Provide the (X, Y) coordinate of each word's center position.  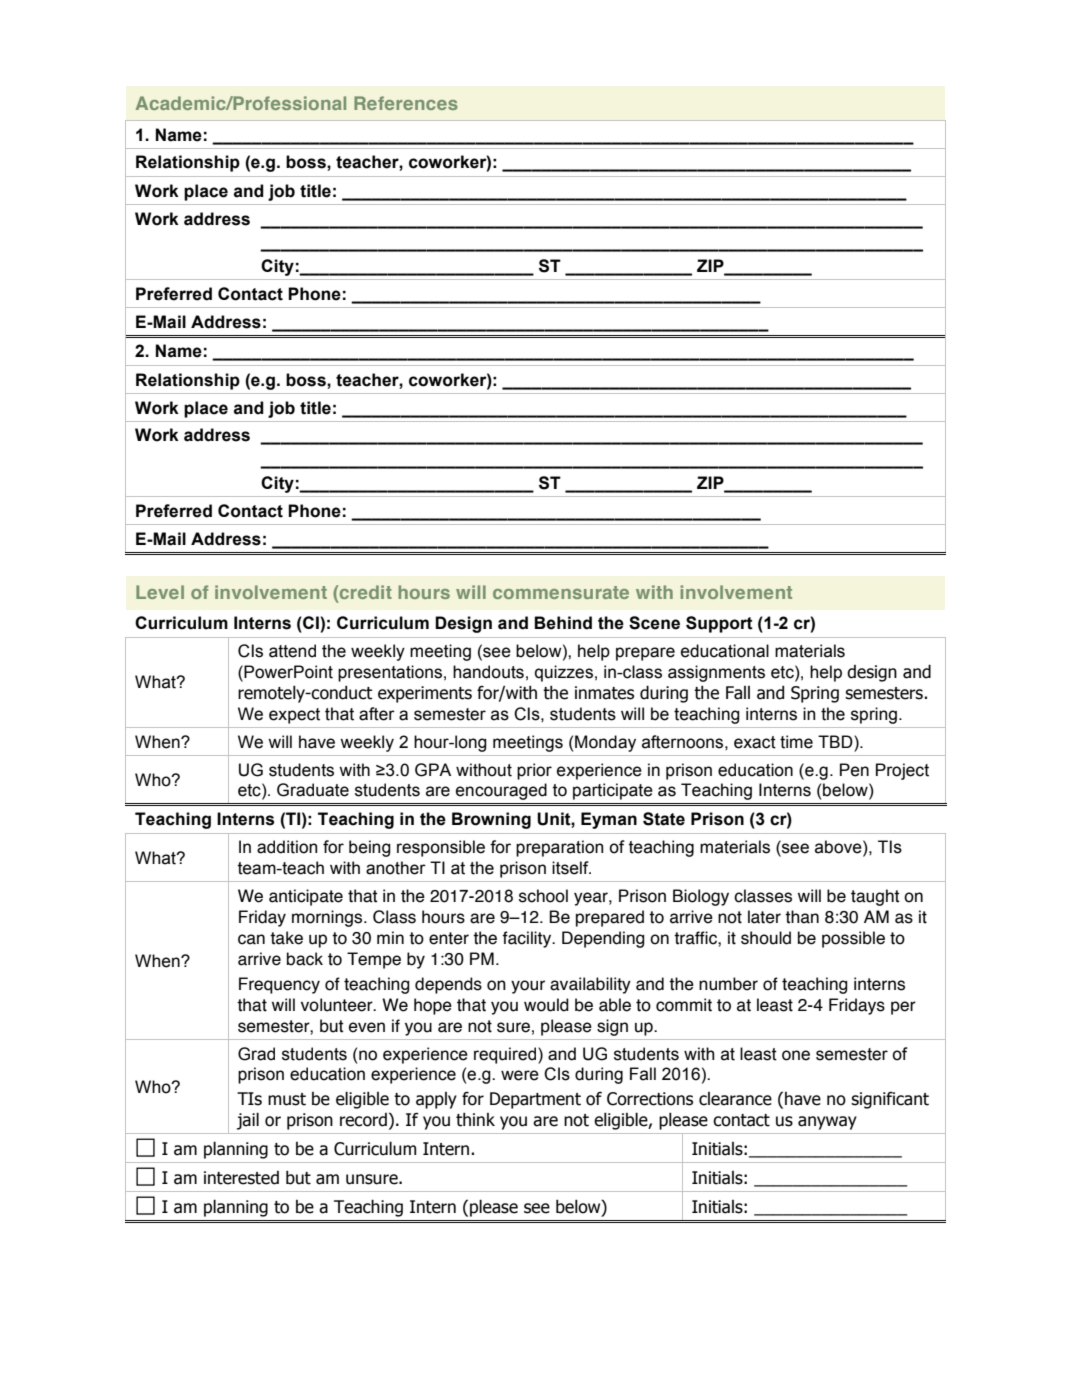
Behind (563, 623)
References (406, 103)
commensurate (561, 592)
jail (248, 1121)
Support (719, 624)
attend (292, 651)
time (796, 742)
